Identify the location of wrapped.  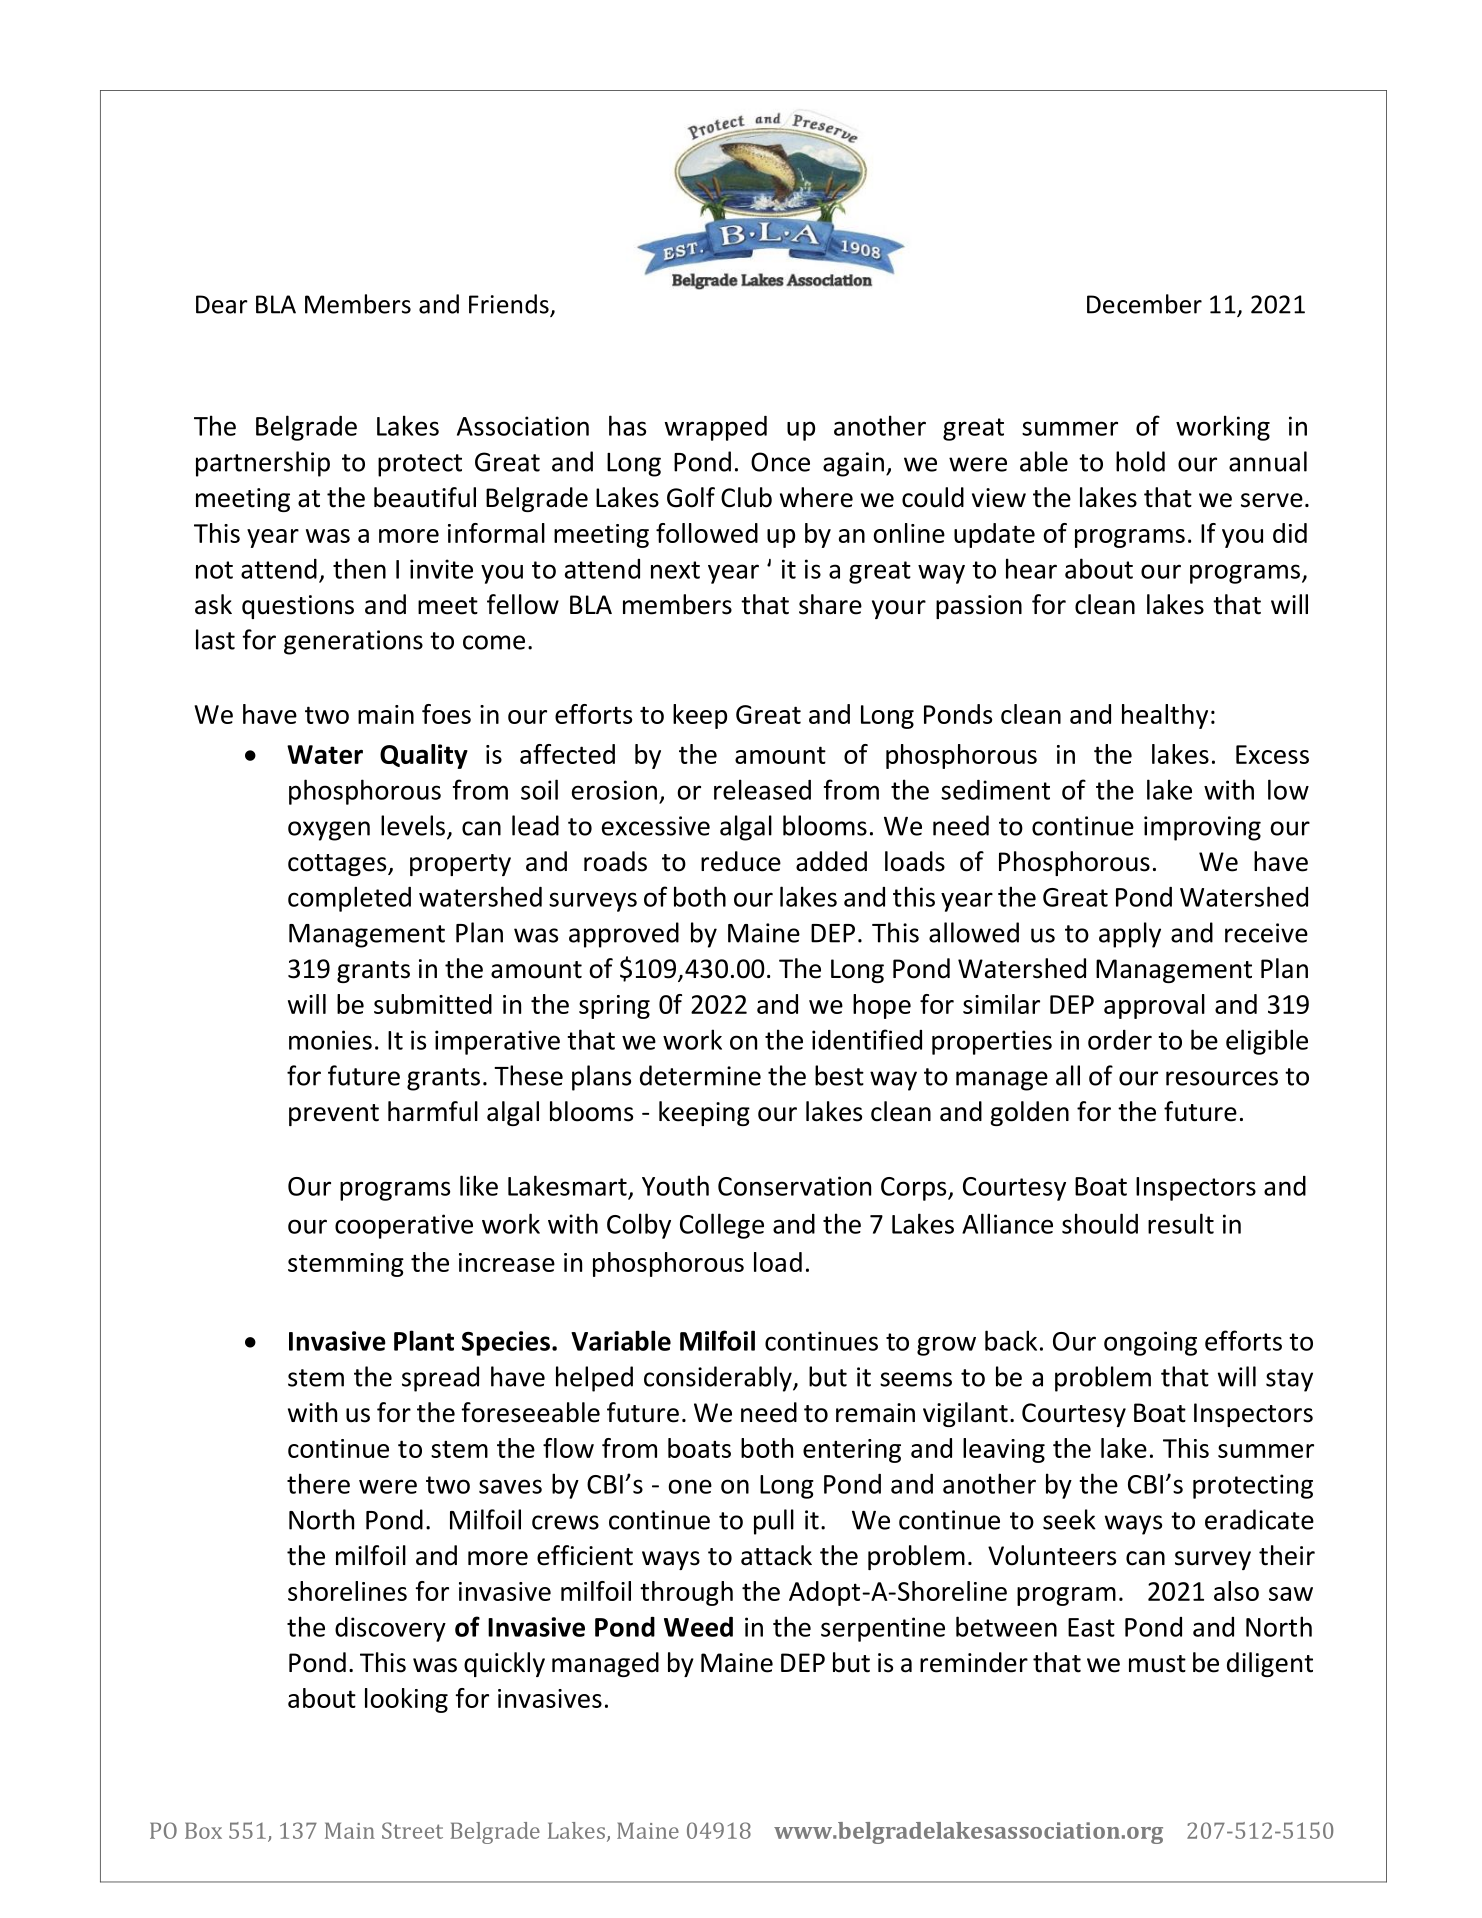
(716, 428).
